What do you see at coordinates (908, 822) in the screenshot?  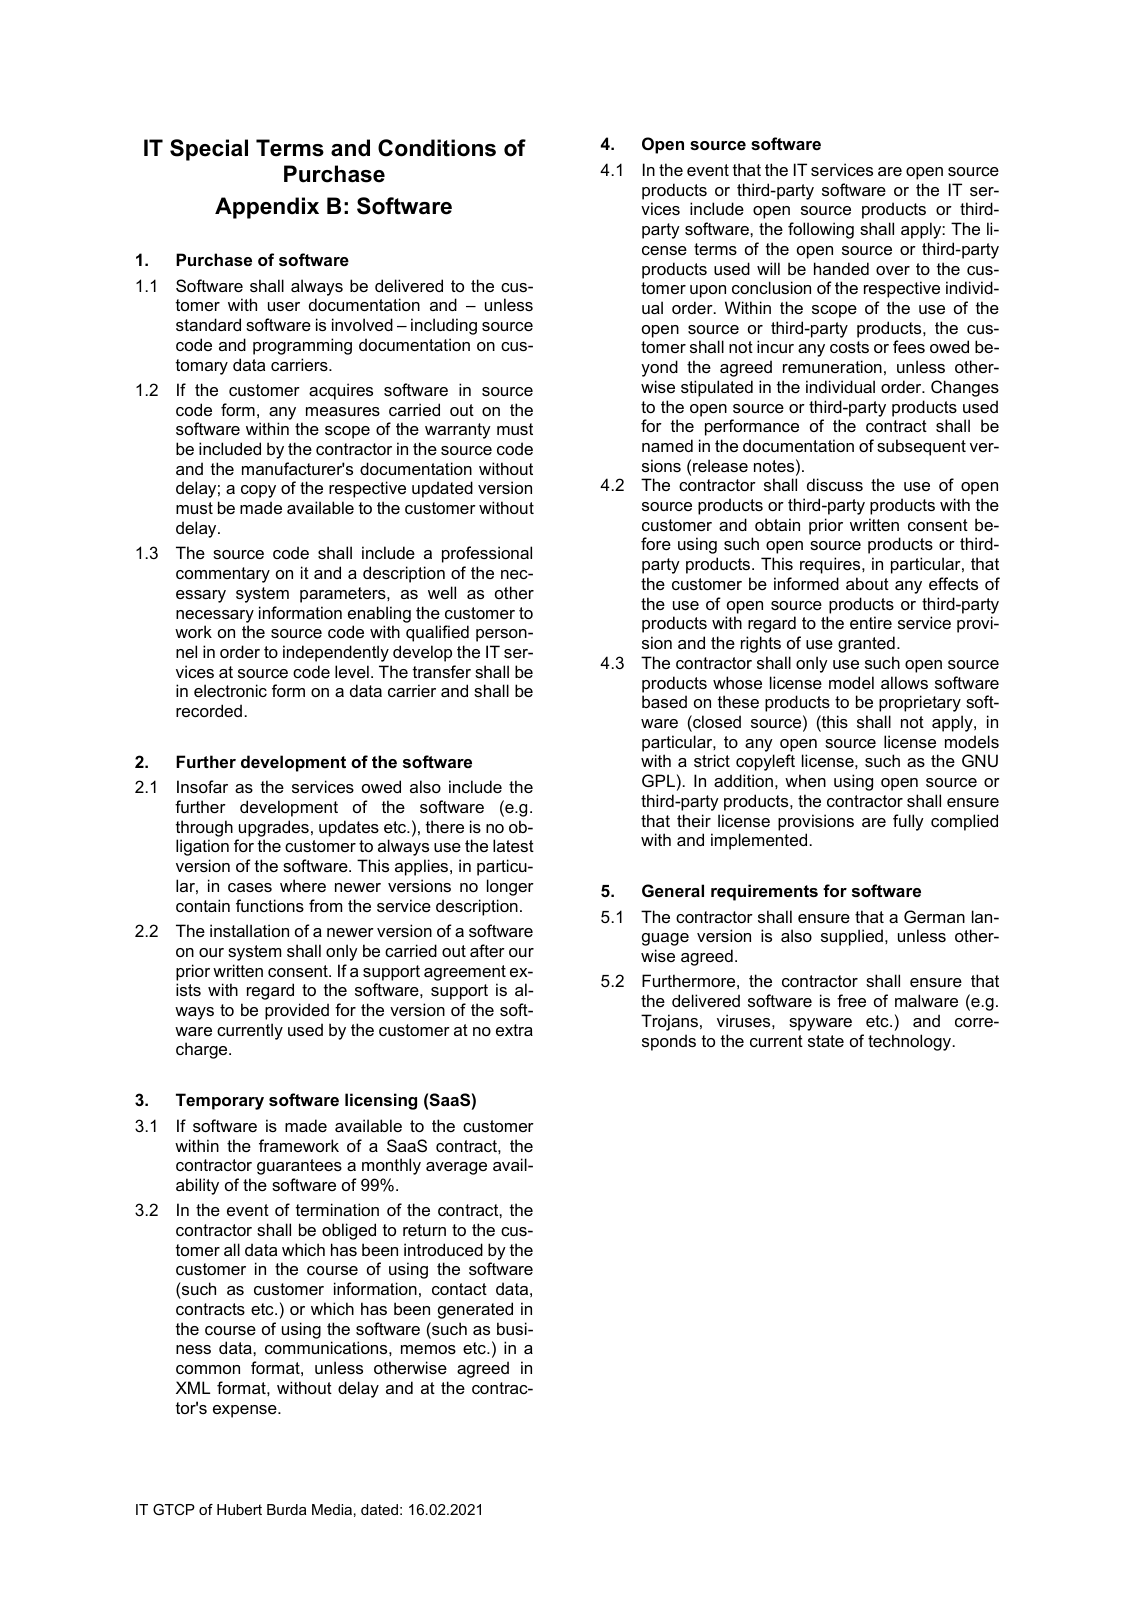 I see `fully` at bounding box center [908, 822].
